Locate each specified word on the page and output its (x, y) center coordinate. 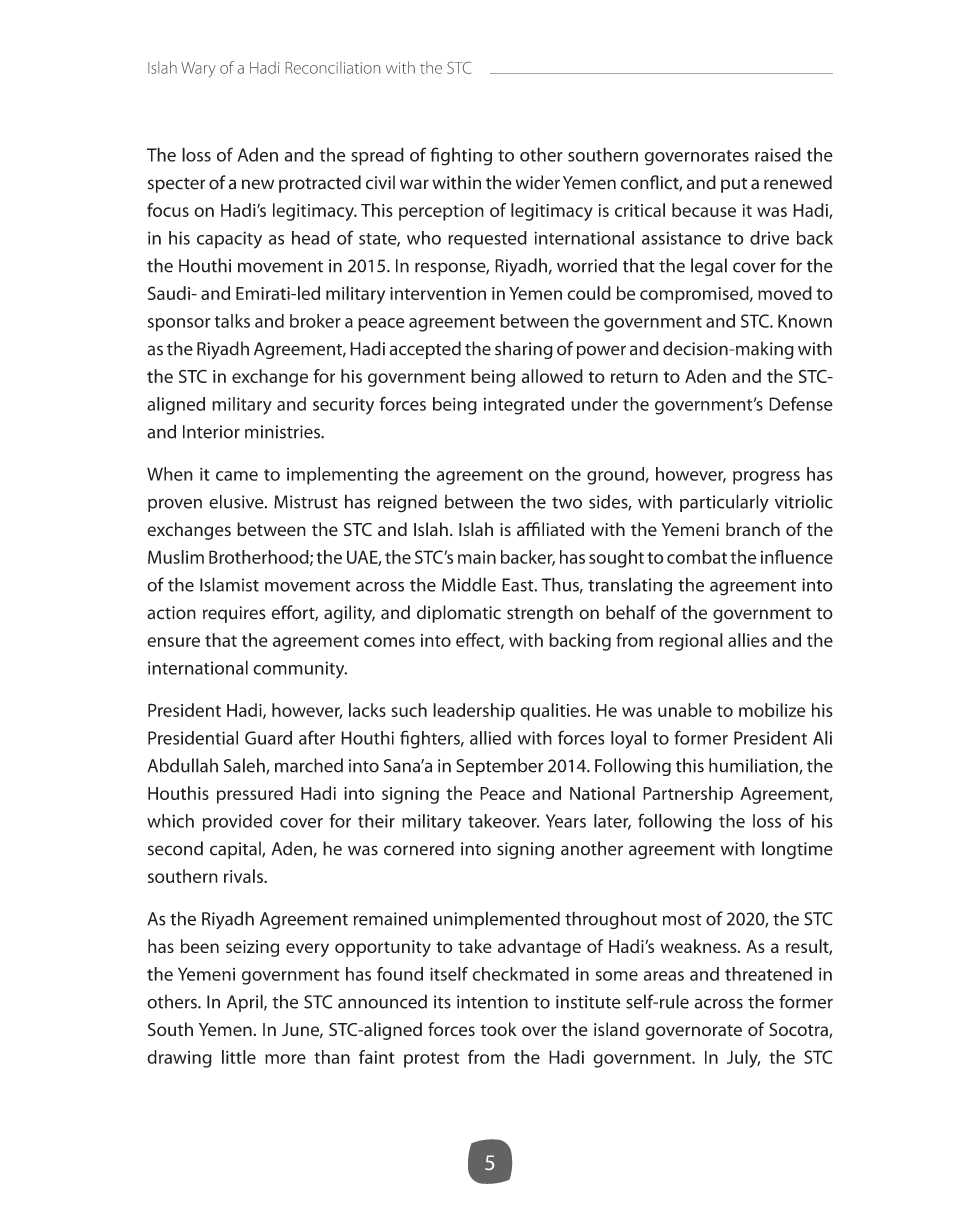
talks (232, 321)
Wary (198, 69)
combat (697, 557)
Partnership (688, 795)
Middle (469, 584)
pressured (255, 795)
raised (778, 154)
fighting (461, 156)
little (239, 1057)
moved (785, 293)
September (500, 767)
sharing (524, 350)
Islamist (229, 584)
